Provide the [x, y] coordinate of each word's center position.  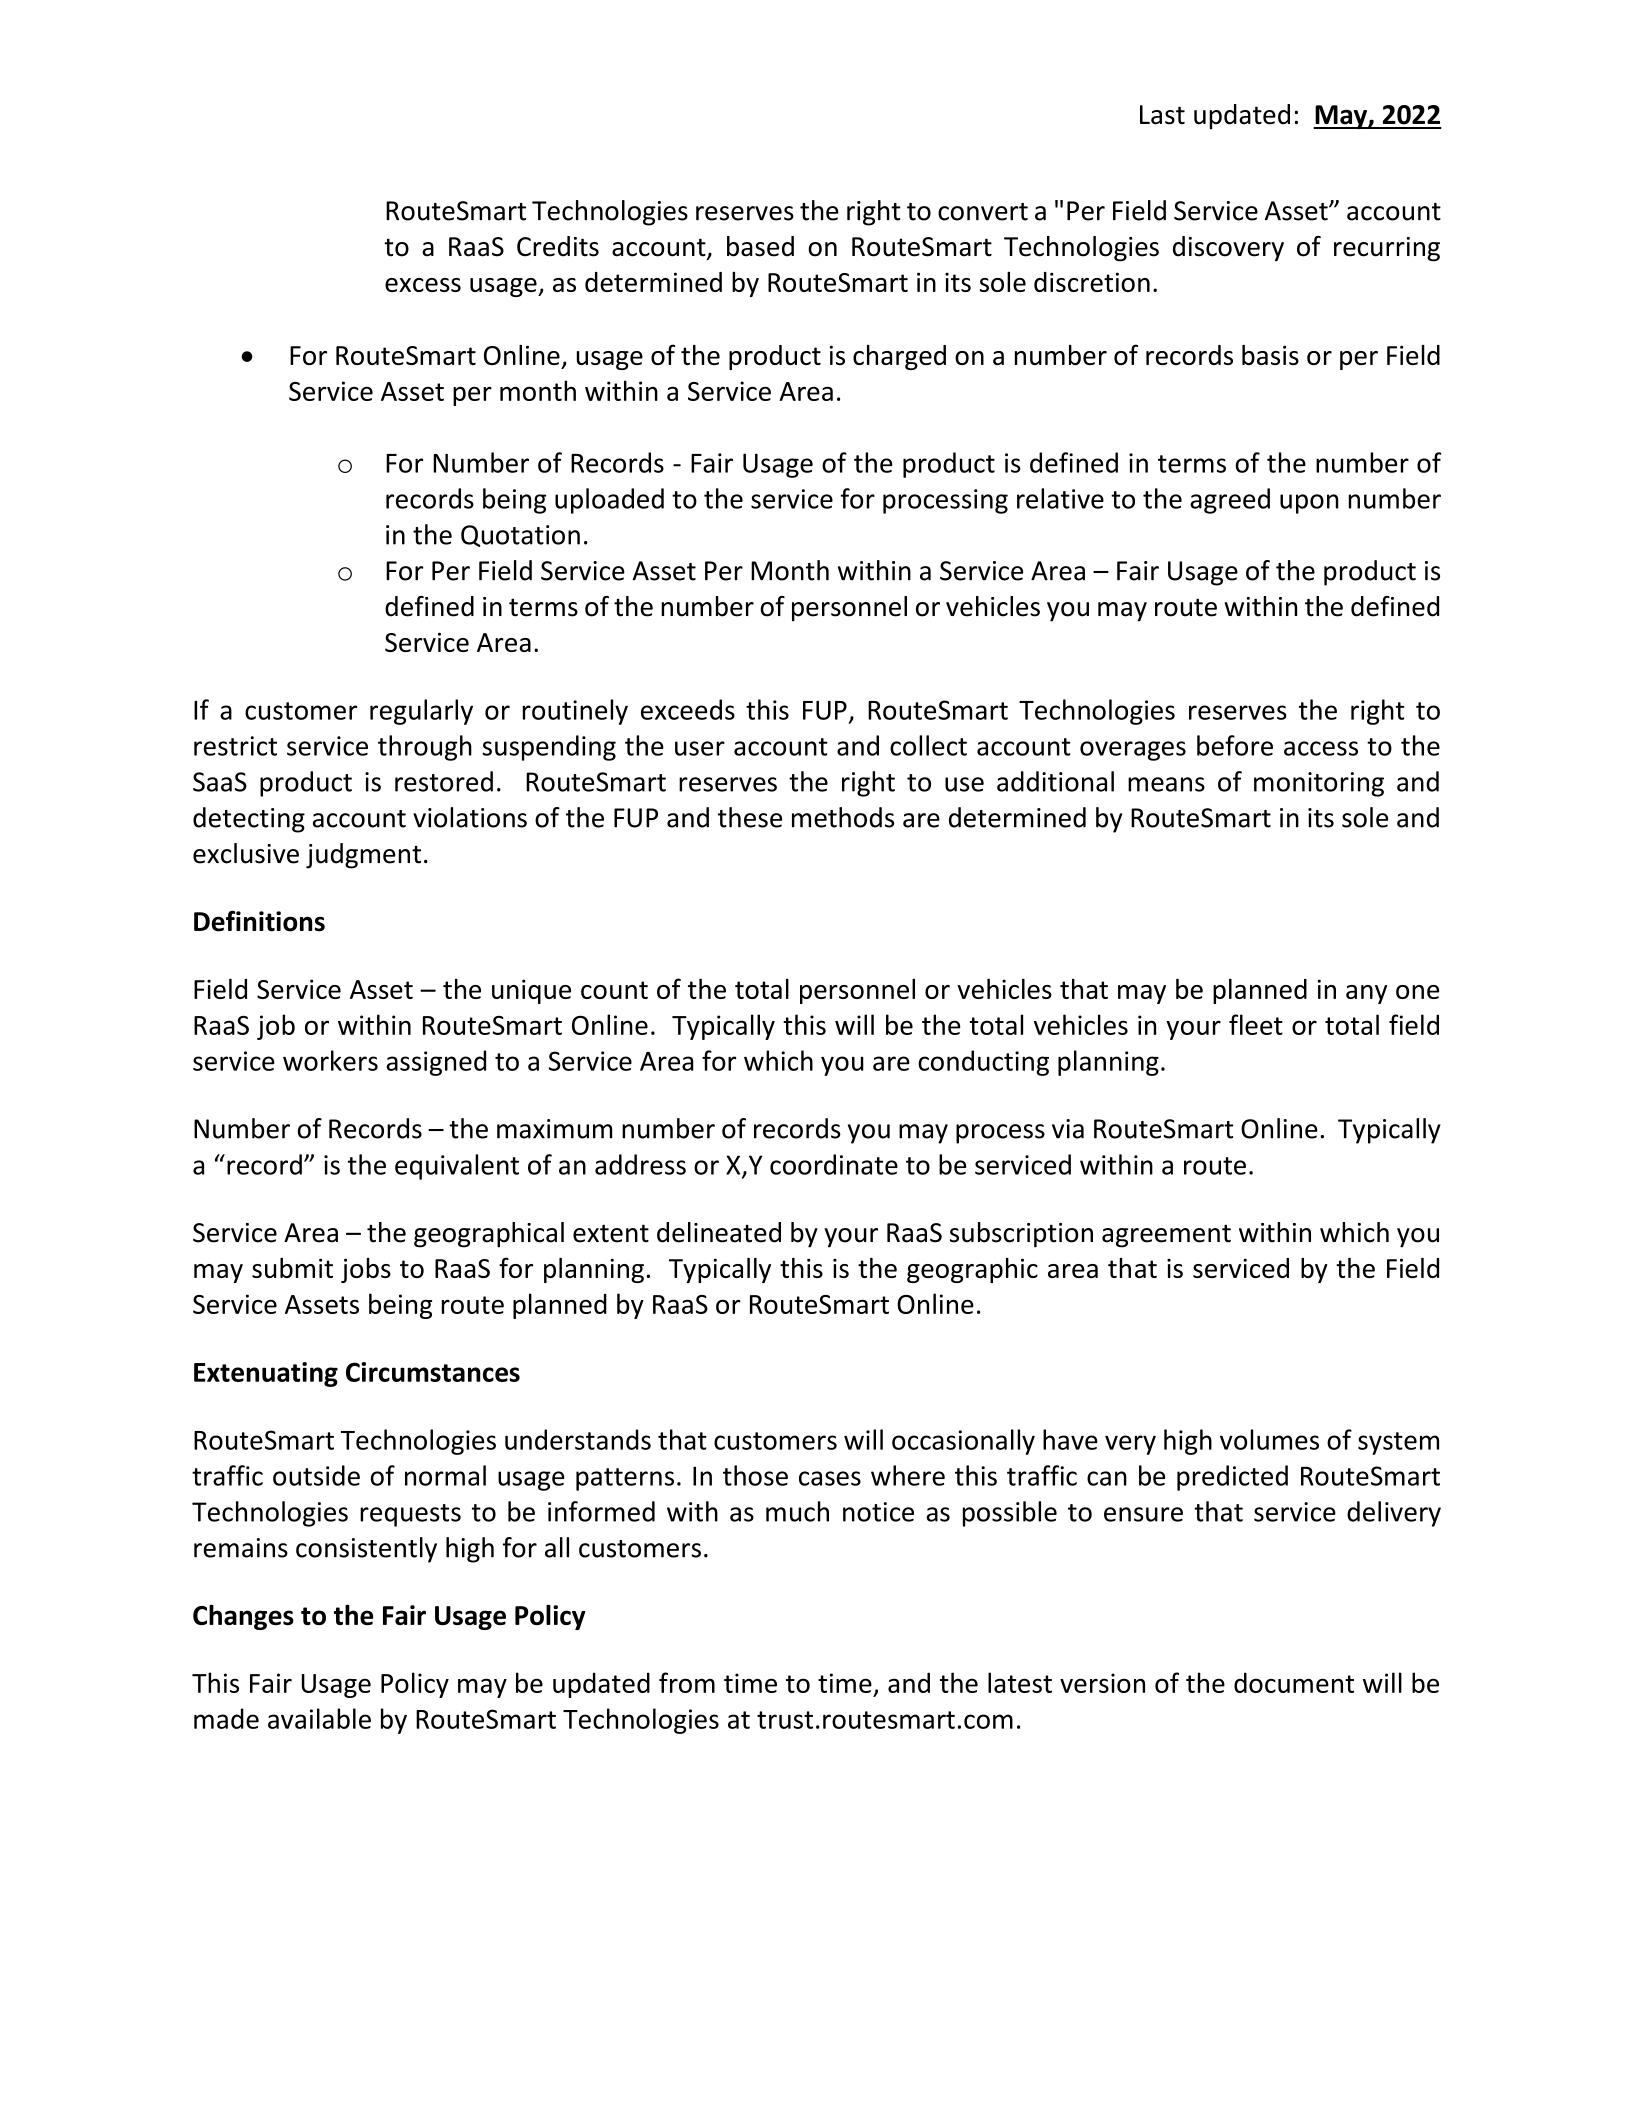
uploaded [609, 501]
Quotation [520, 536]
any [1366, 994]
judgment [363, 856]
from [687, 1682]
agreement [1166, 1236]
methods [843, 817]
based [760, 246]
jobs [366, 1270]
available [319, 1718]
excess [423, 285]
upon [1309, 504]
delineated [719, 1232]
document [1294, 1682]
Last [1162, 115]
